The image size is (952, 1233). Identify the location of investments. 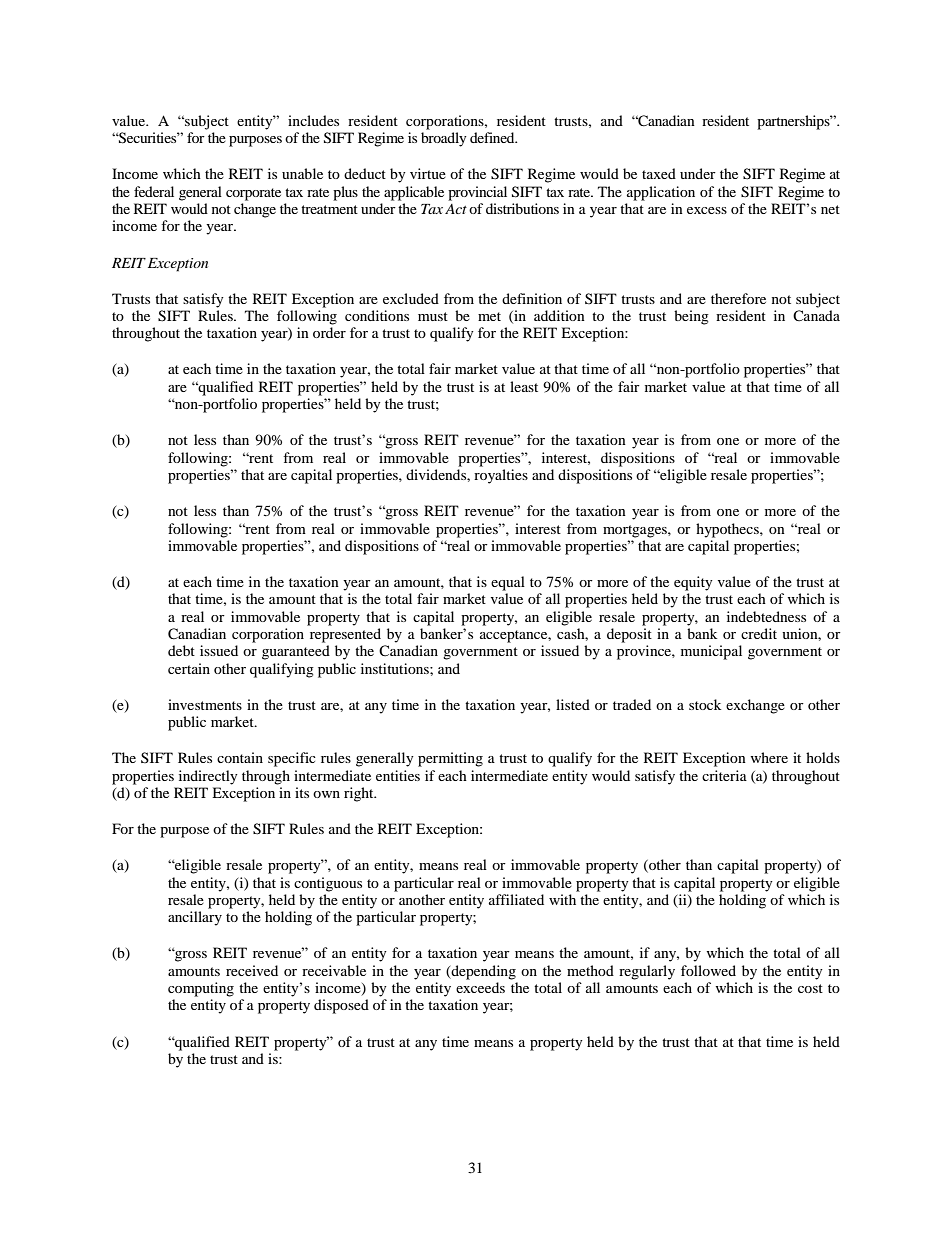
(205, 704).
